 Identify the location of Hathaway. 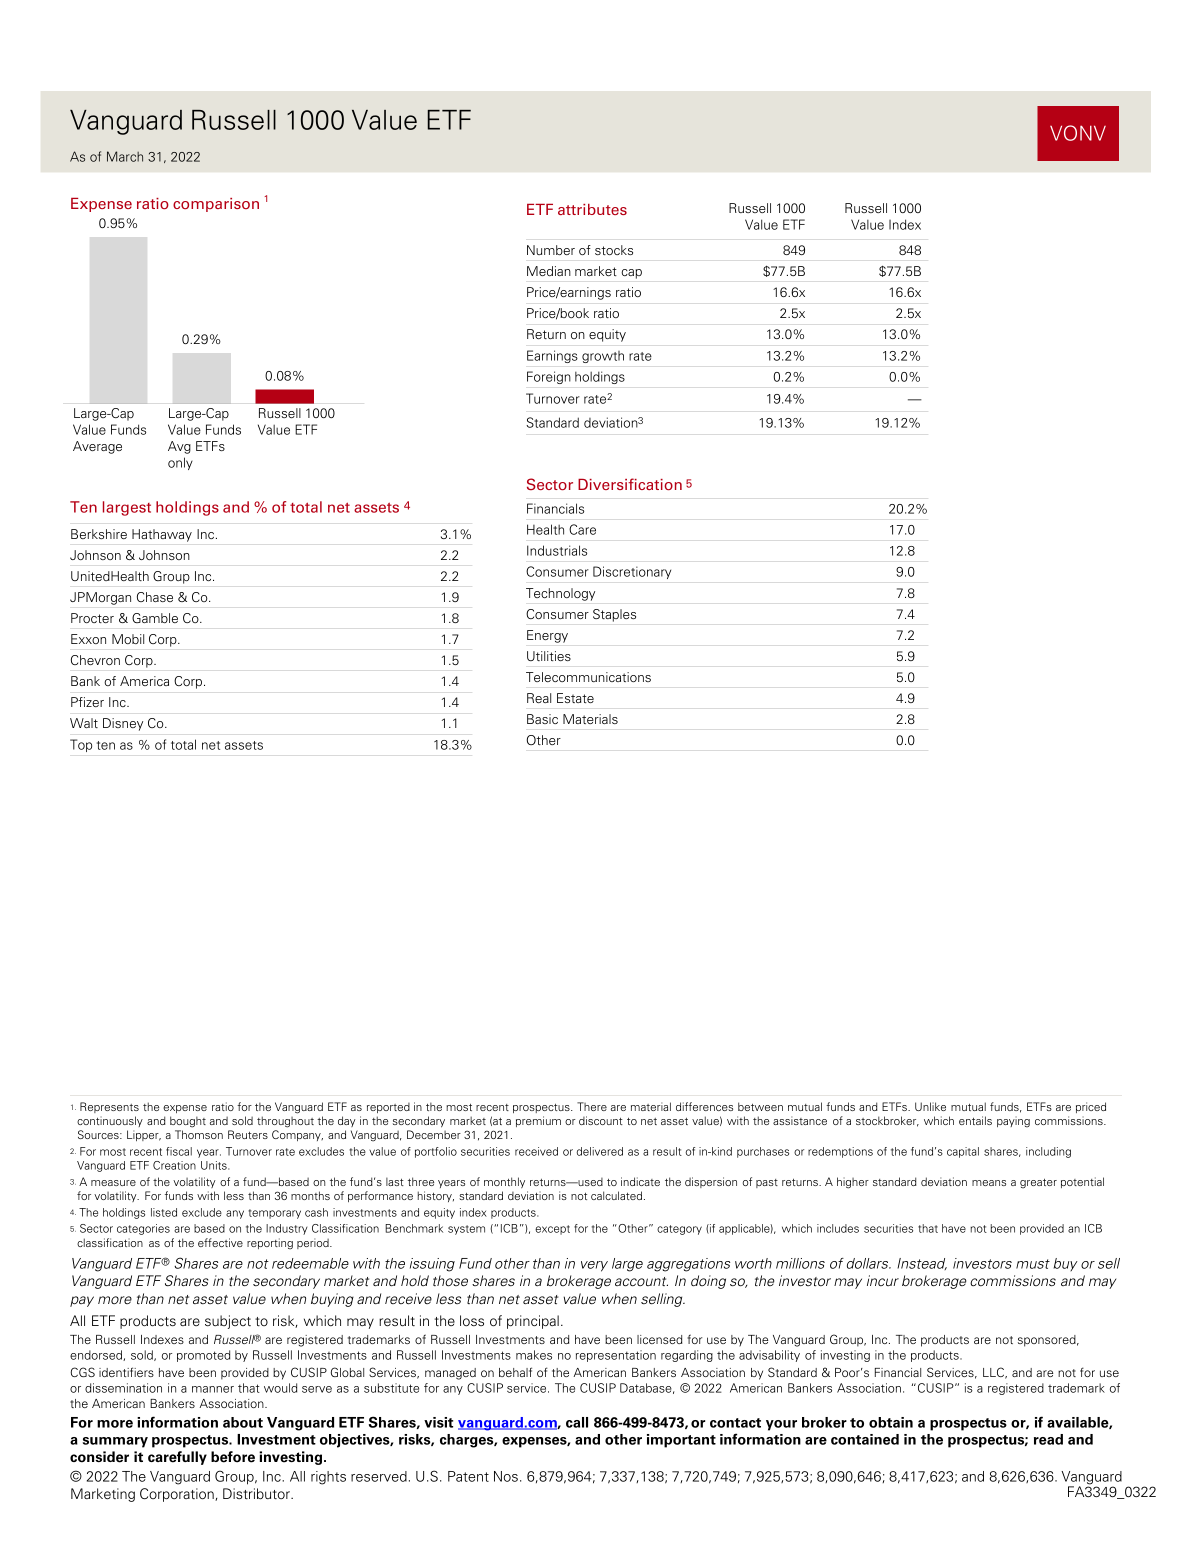
(162, 535).
